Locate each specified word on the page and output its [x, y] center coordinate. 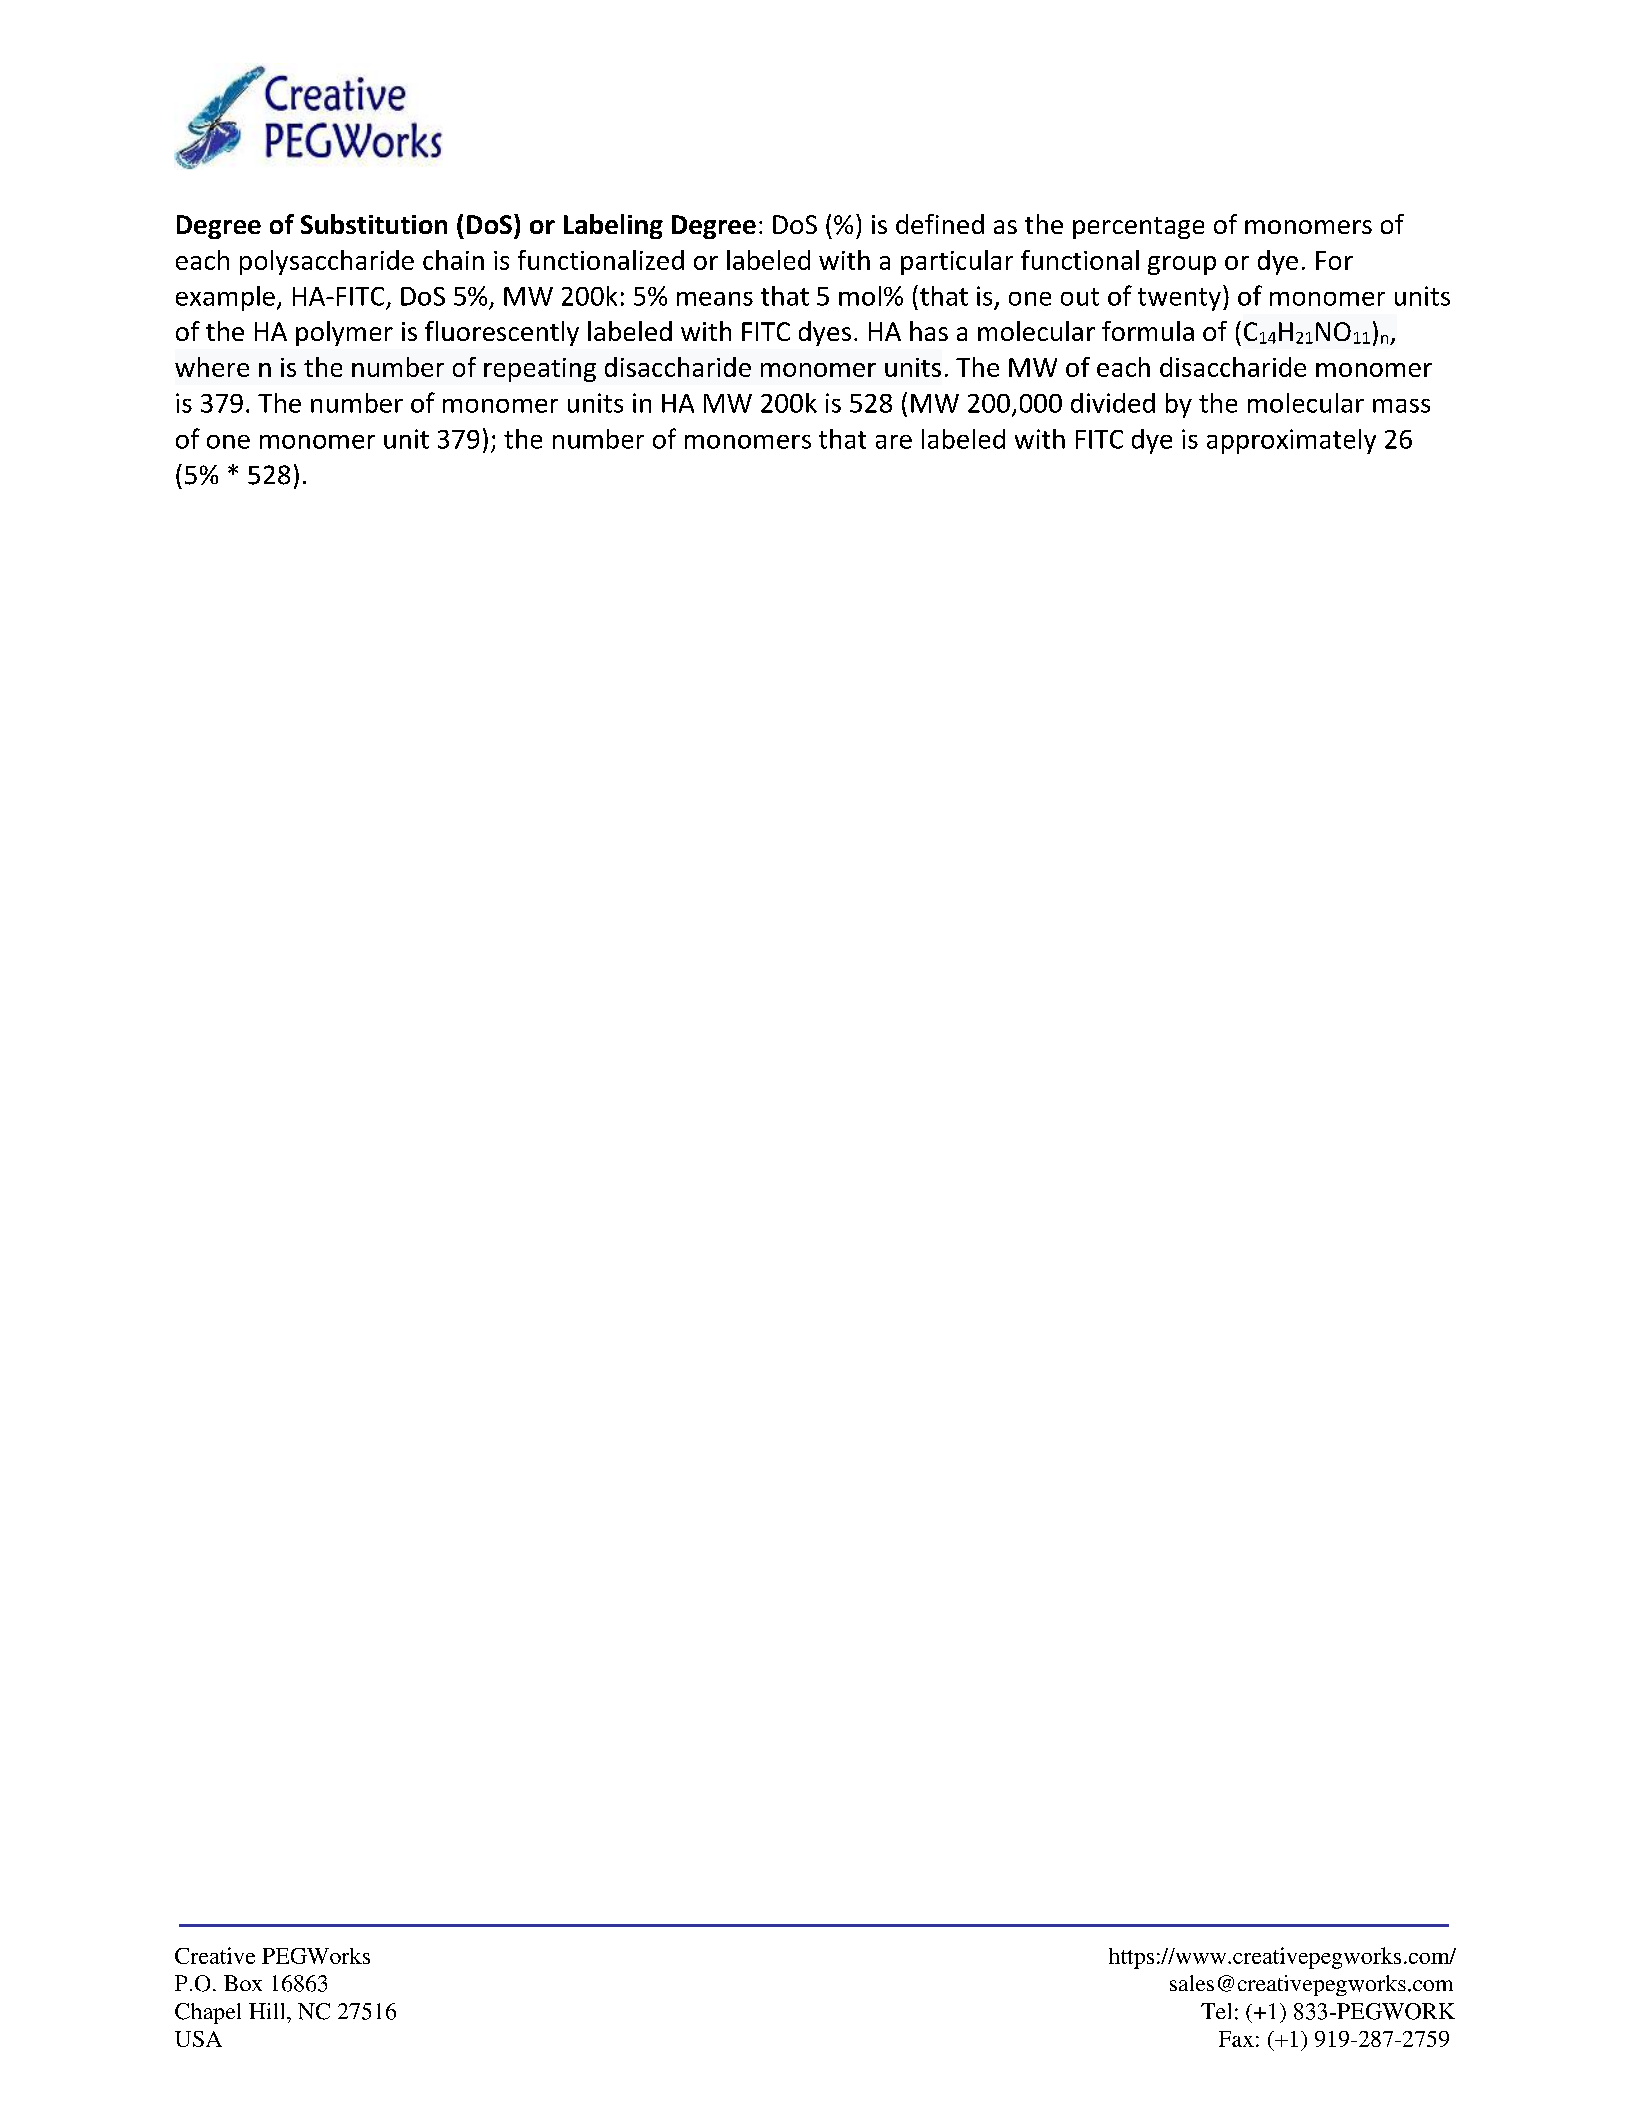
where [212, 367]
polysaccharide [327, 262]
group [1182, 265]
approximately [1291, 441]
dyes [825, 333]
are [894, 442]
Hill [268, 2011]
